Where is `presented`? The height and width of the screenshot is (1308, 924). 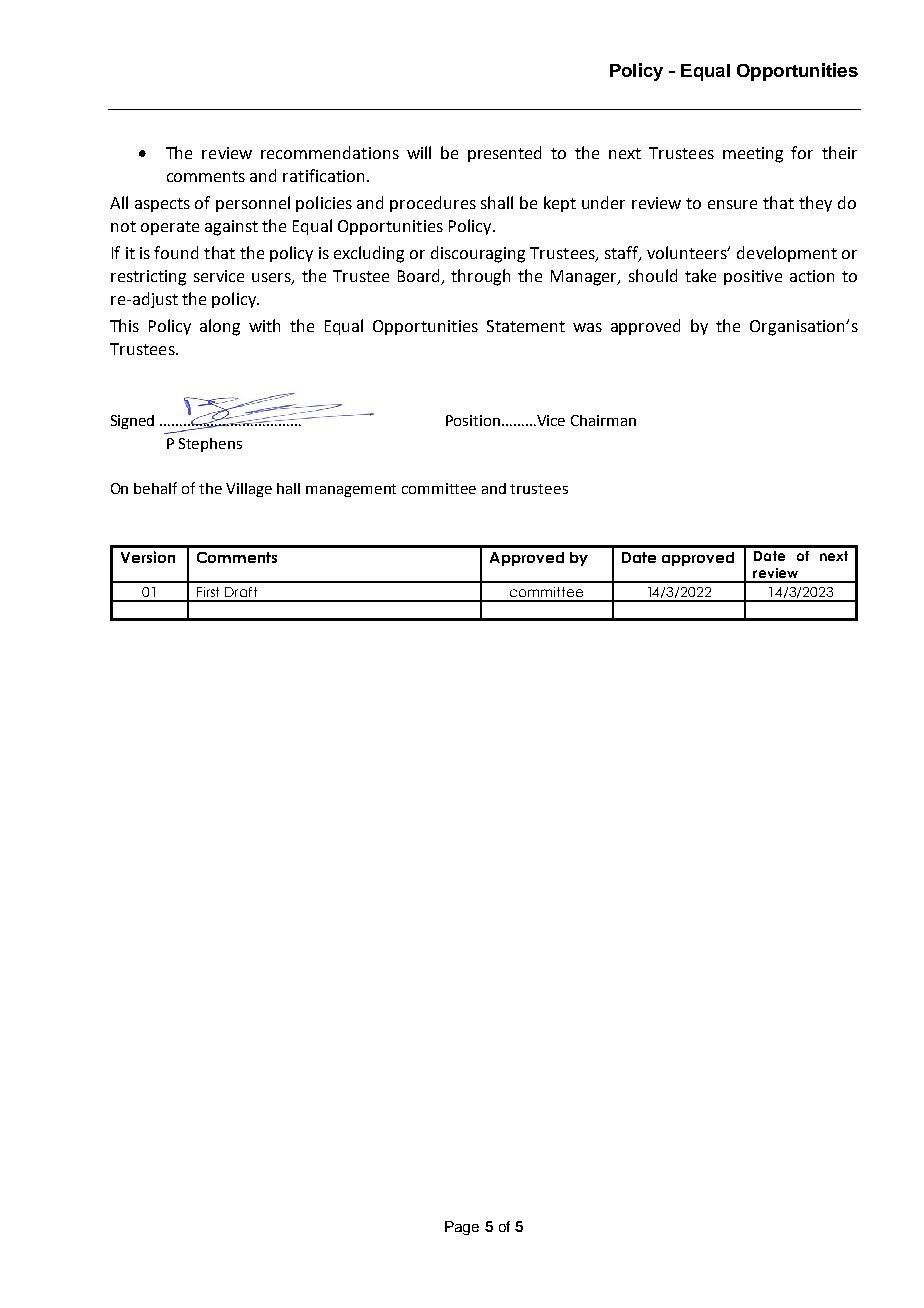 presented is located at coordinates (504, 154).
